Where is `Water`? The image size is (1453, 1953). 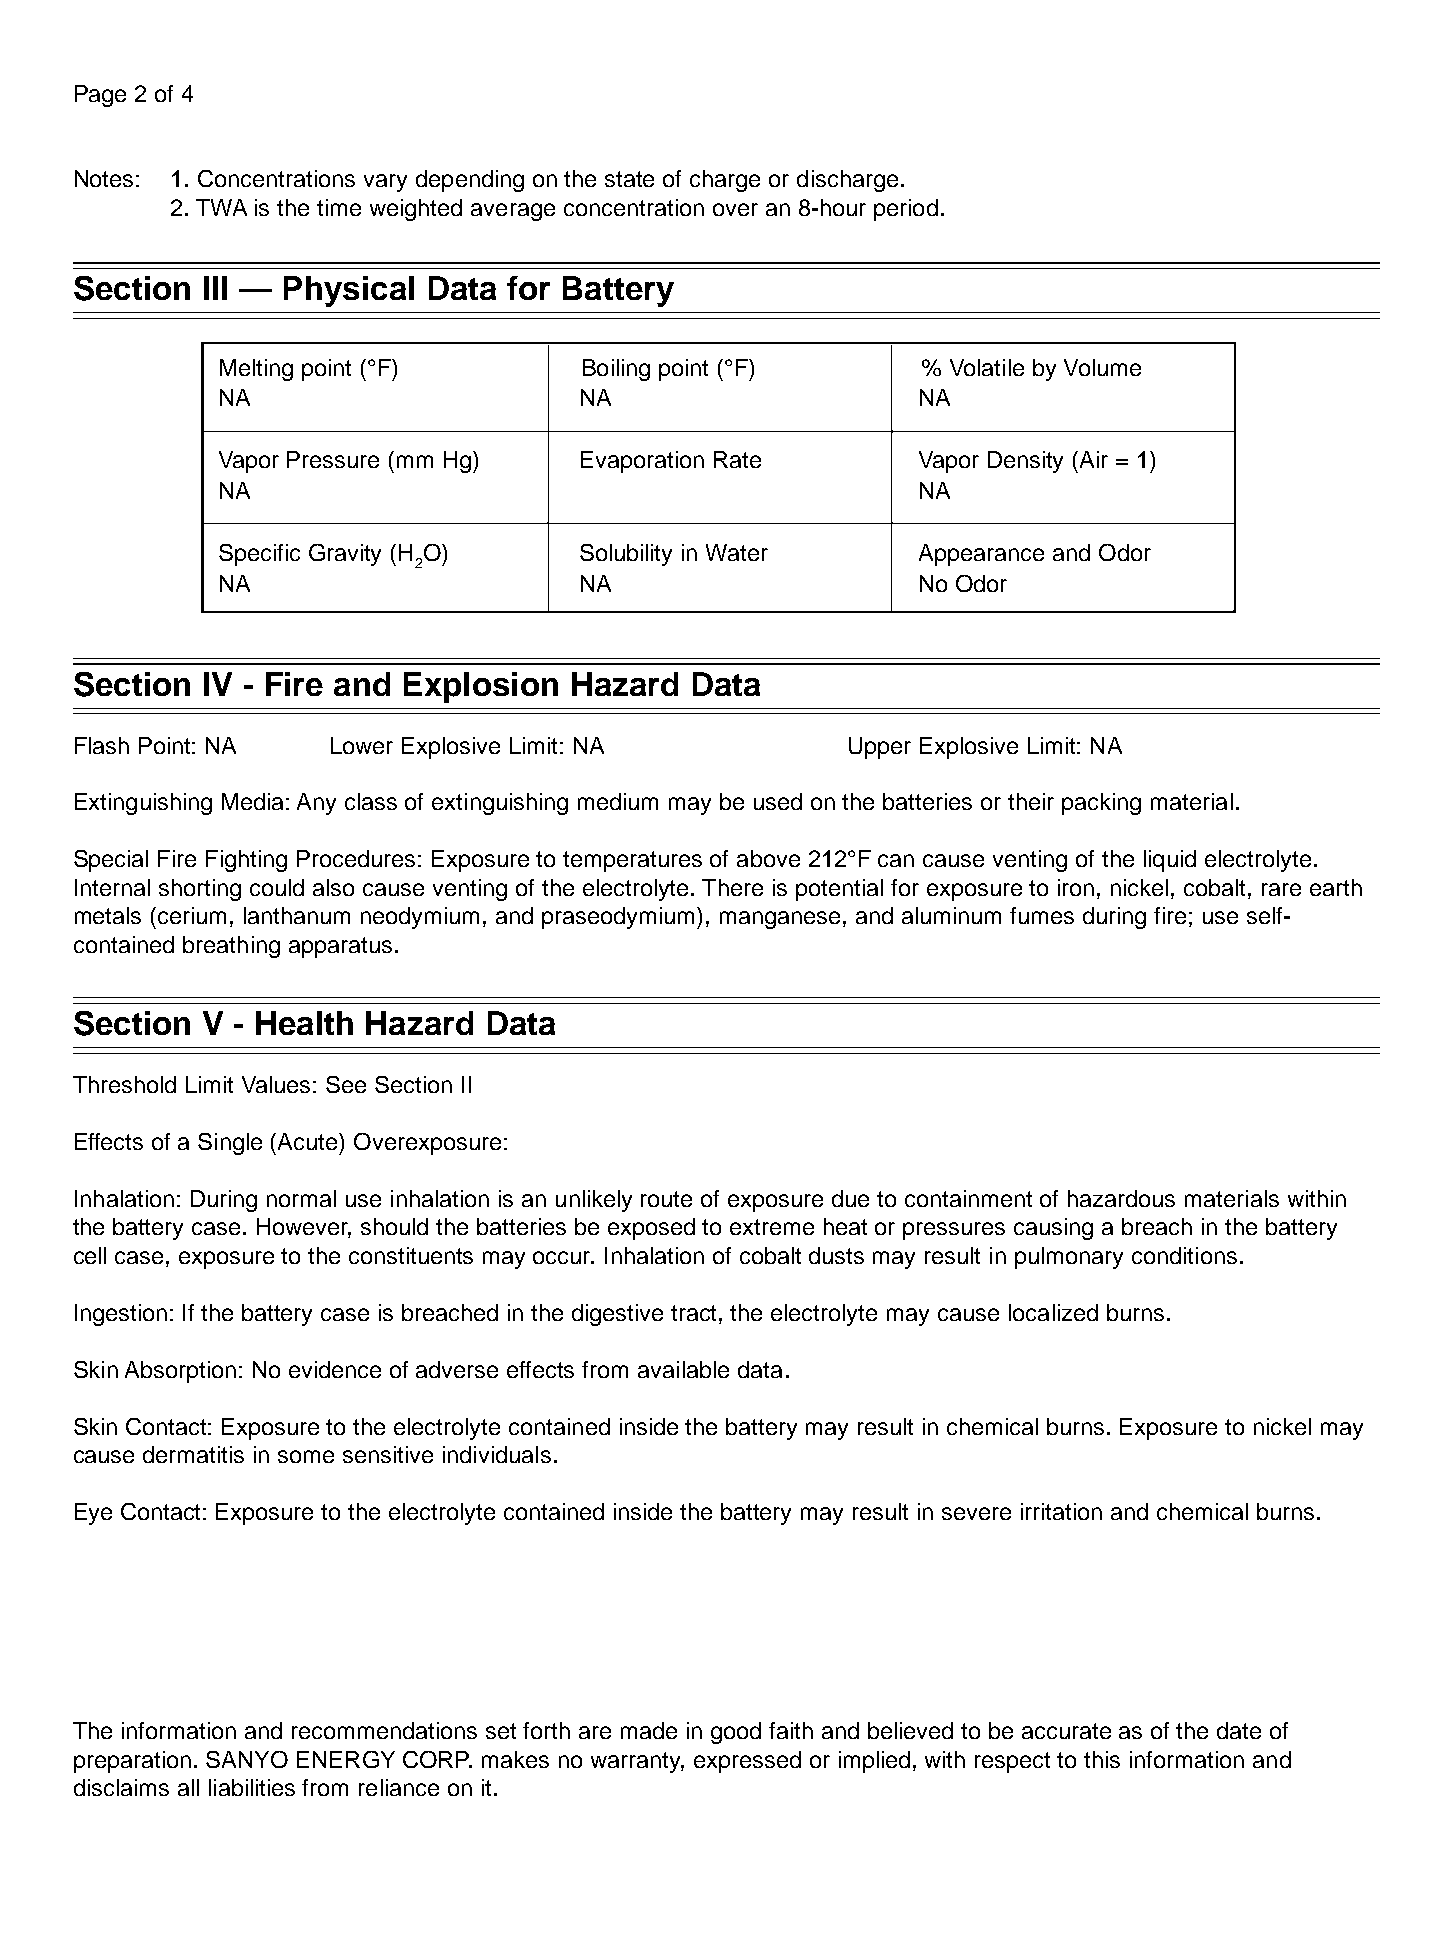 Water is located at coordinates (737, 552).
